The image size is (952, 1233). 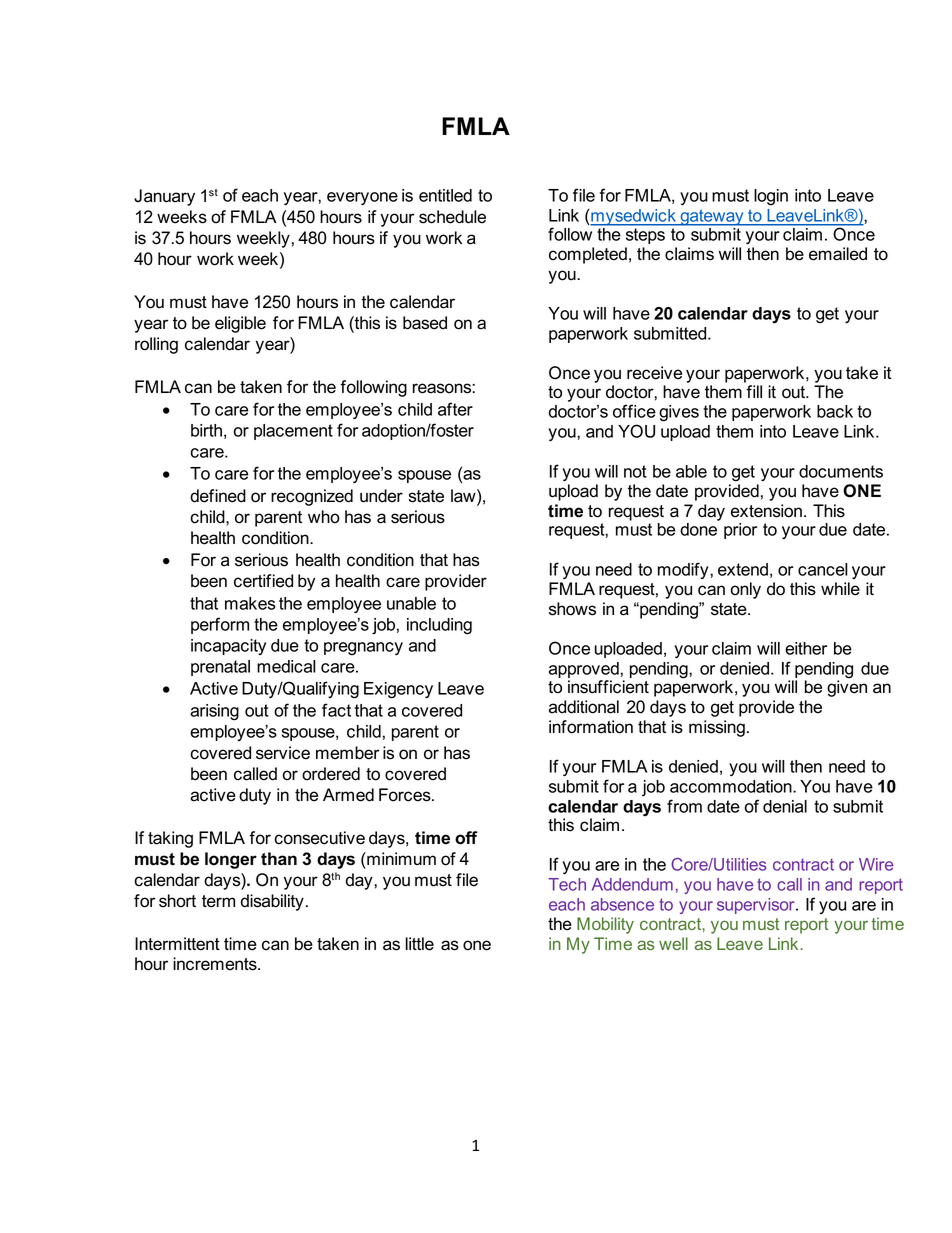 I want to click on login, so click(x=771, y=197).
